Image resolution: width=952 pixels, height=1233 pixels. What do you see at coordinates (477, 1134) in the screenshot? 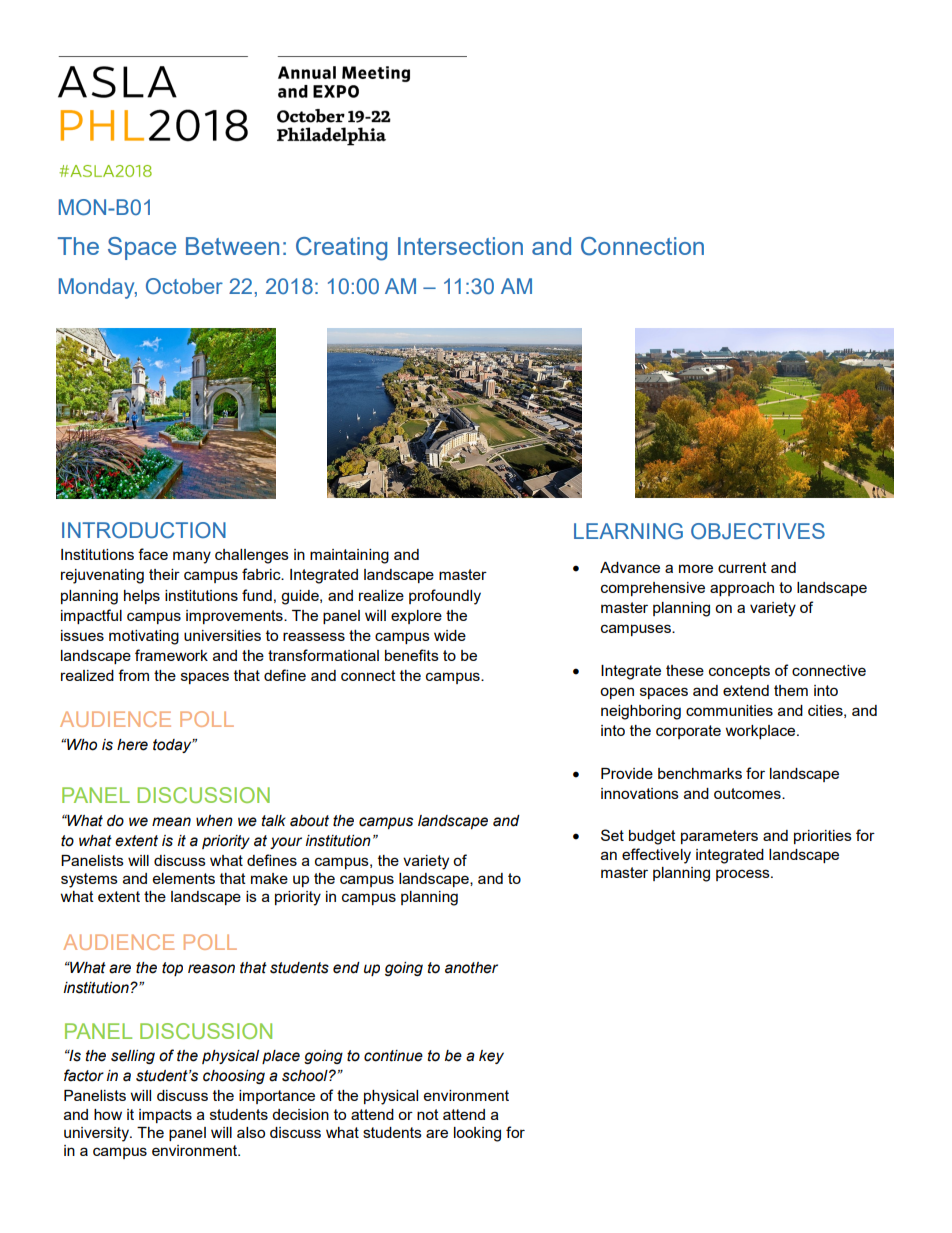
I see `looking` at bounding box center [477, 1134].
